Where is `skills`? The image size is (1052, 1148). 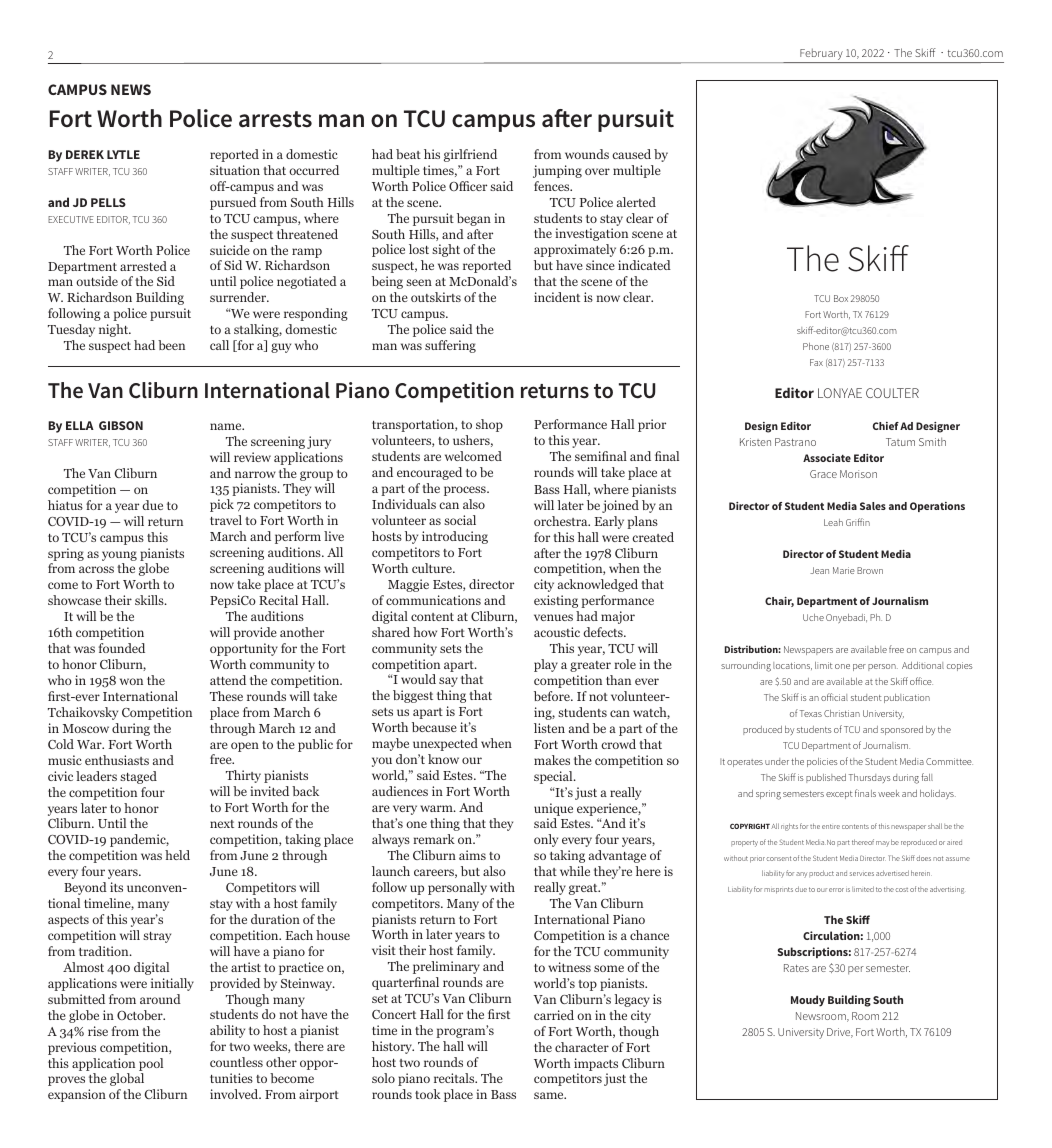
skills is located at coordinates (150, 600).
